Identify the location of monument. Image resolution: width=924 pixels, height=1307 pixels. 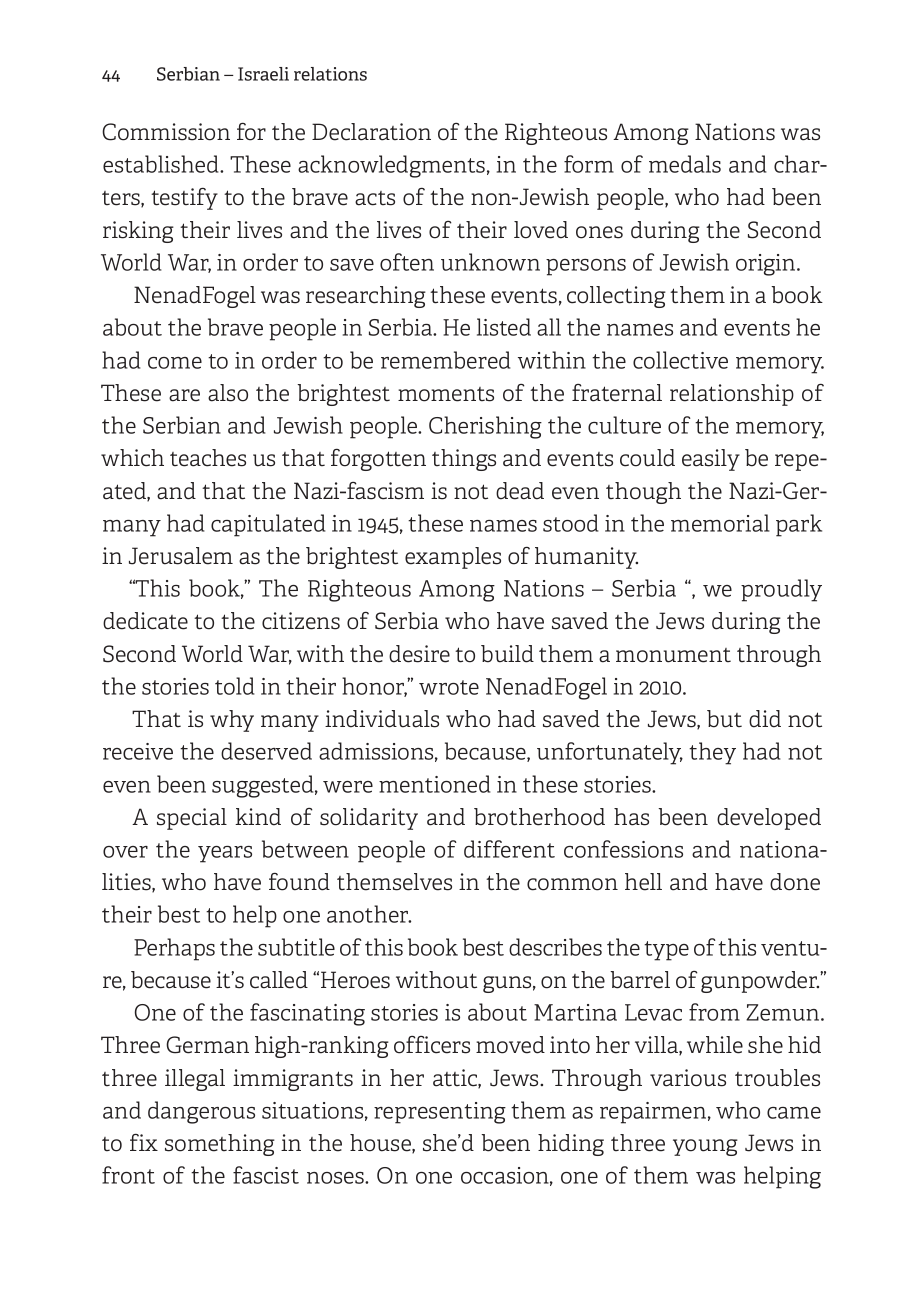
(673, 655).
